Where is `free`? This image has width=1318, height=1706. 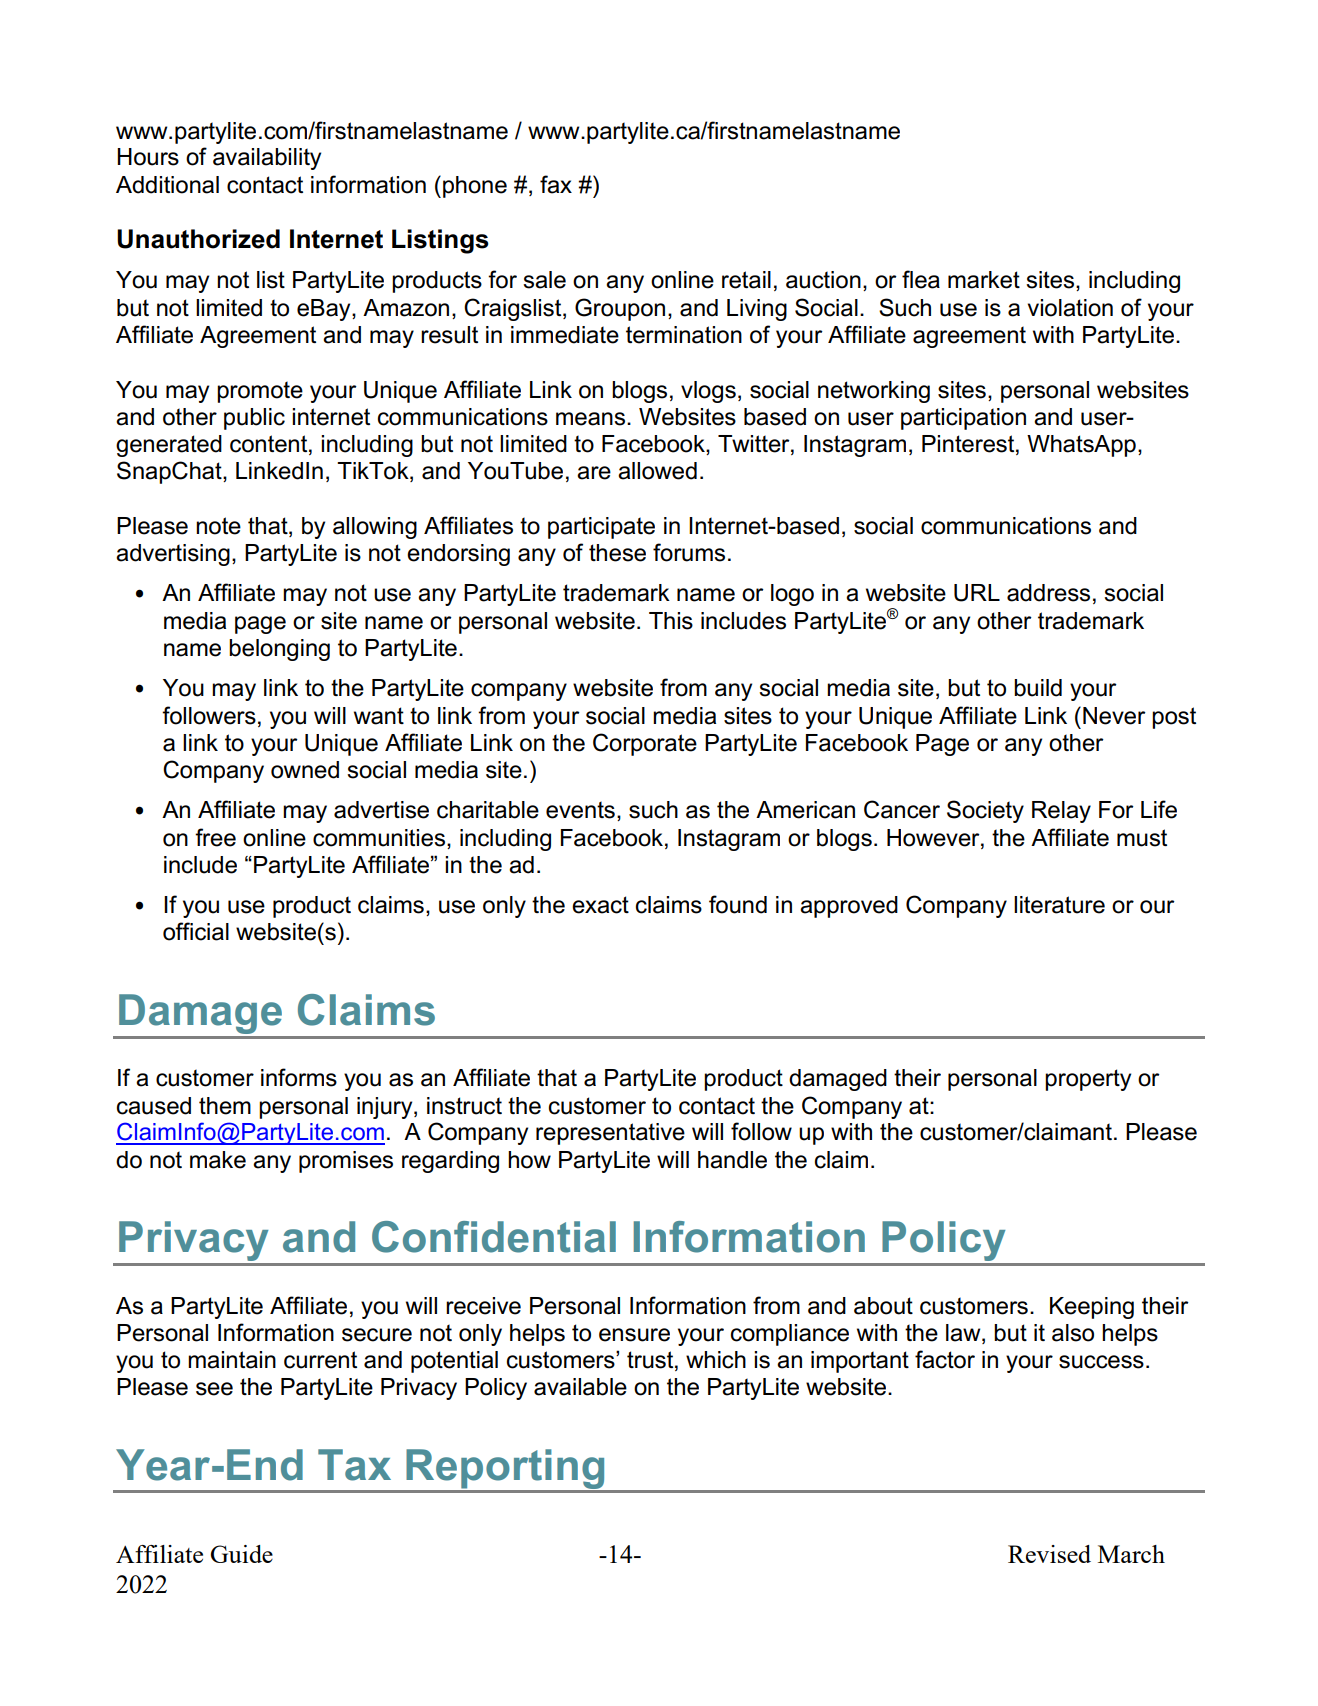
free is located at coordinates (215, 837).
